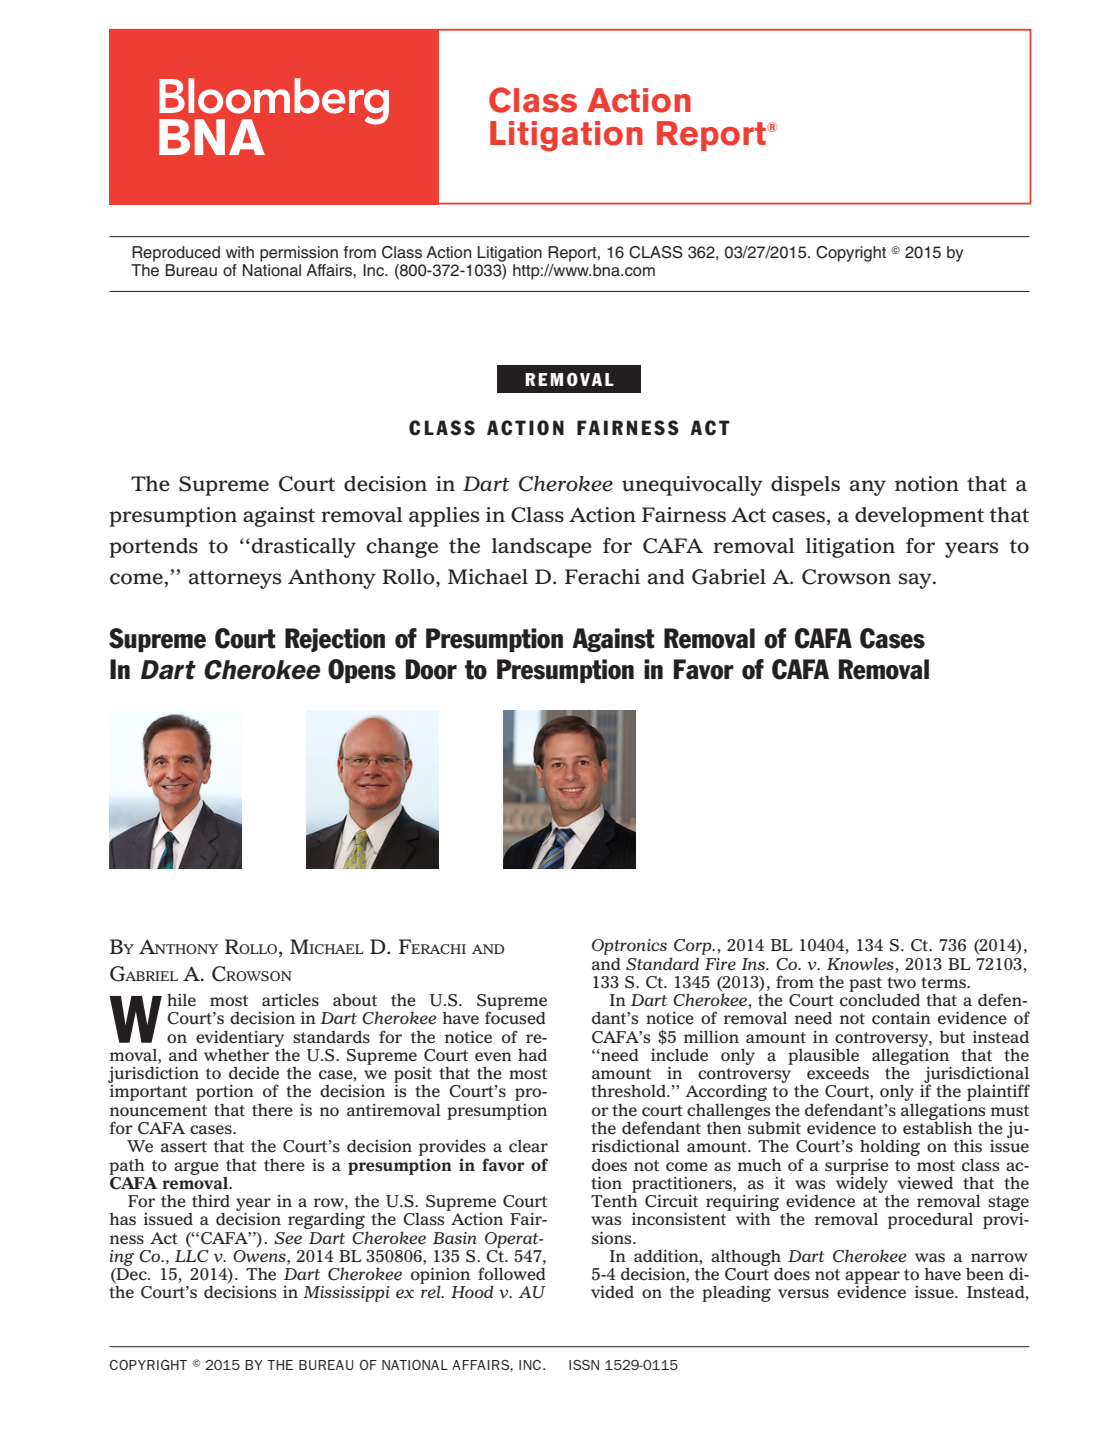 The width and height of the screenshot is (1117, 1446). I want to click on say, so click(916, 581).
